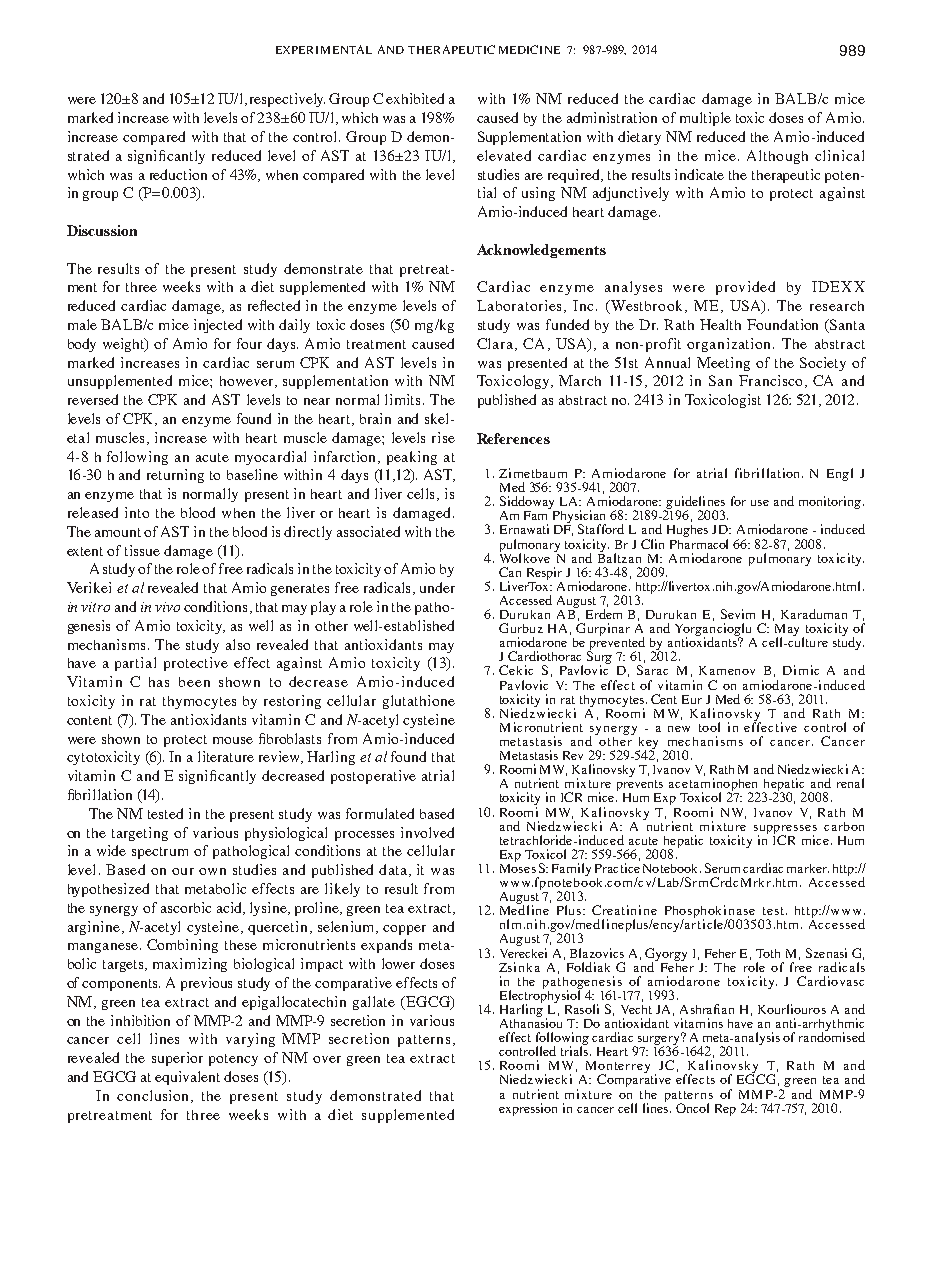  What do you see at coordinates (709, 727) in the page?
I see `tool` at bounding box center [709, 727].
